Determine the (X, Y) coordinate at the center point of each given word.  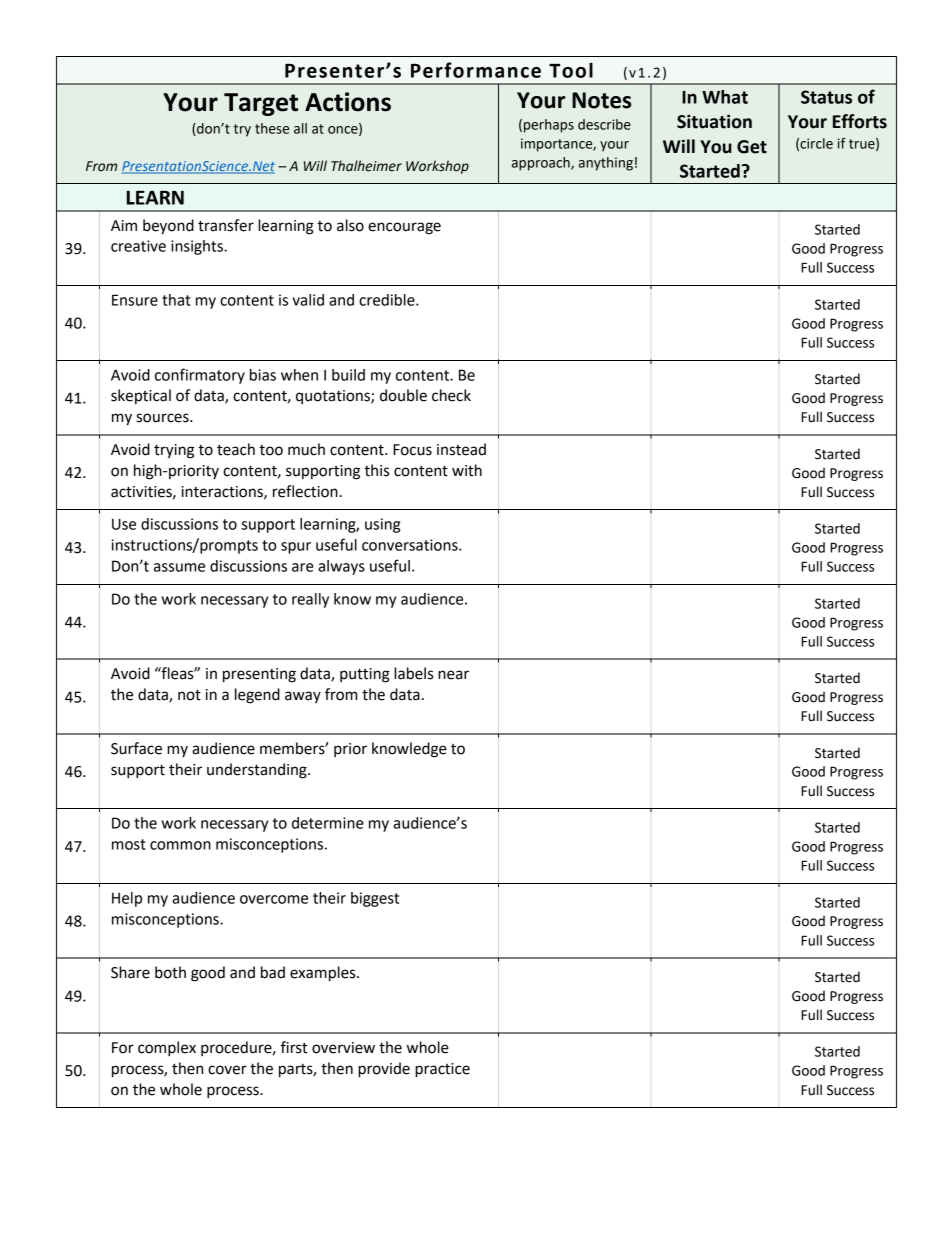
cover (227, 1070)
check (451, 395)
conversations (411, 545)
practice (442, 1070)
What (725, 97)
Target (261, 104)
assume (179, 567)
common (180, 845)
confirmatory (200, 376)
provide (384, 1070)
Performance (476, 70)
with (467, 470)
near (453, 675)
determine (328, 823)
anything (606, 164)
